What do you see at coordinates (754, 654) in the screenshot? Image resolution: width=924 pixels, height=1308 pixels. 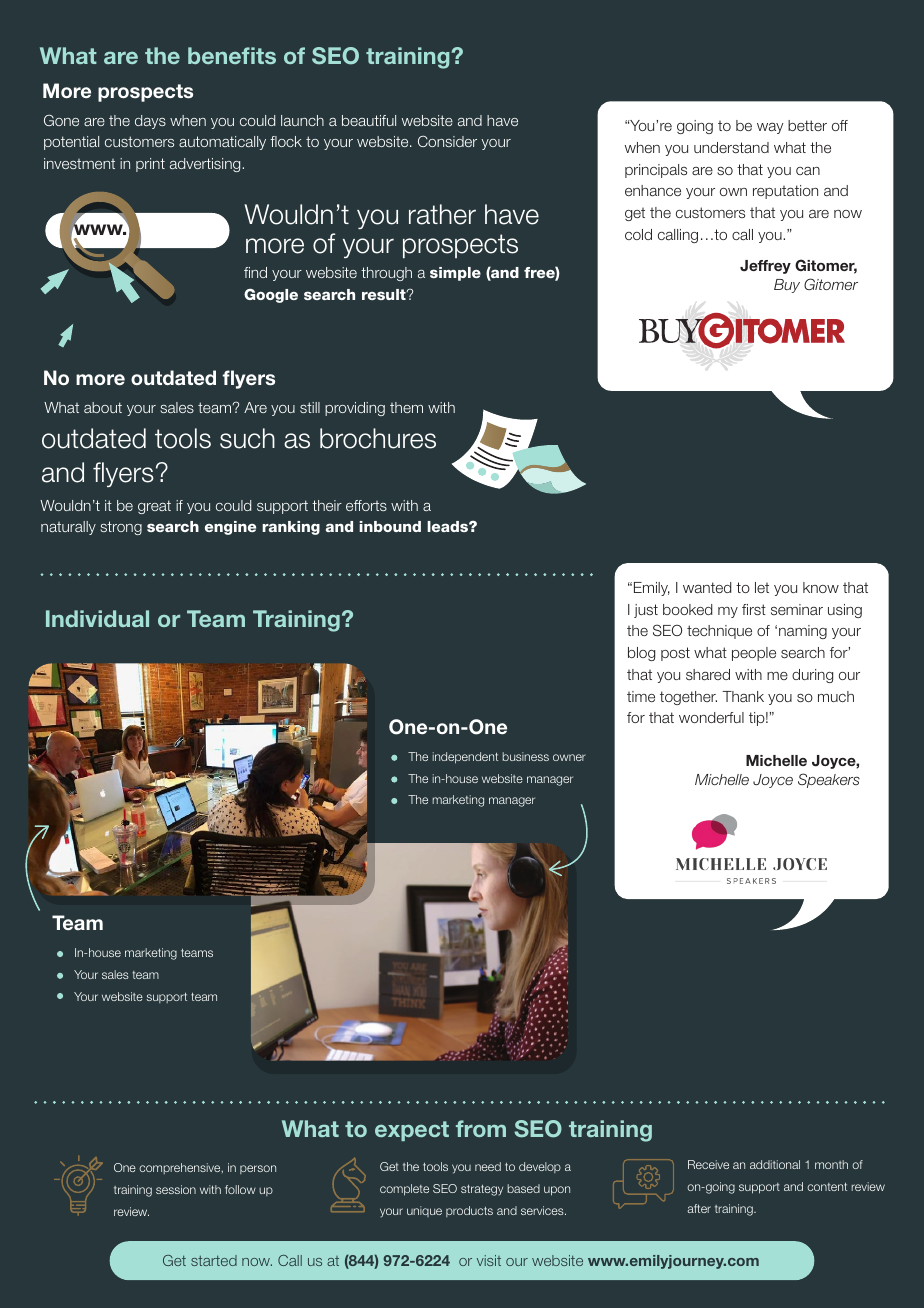 I see `people` at bounding box center [754, 654].
